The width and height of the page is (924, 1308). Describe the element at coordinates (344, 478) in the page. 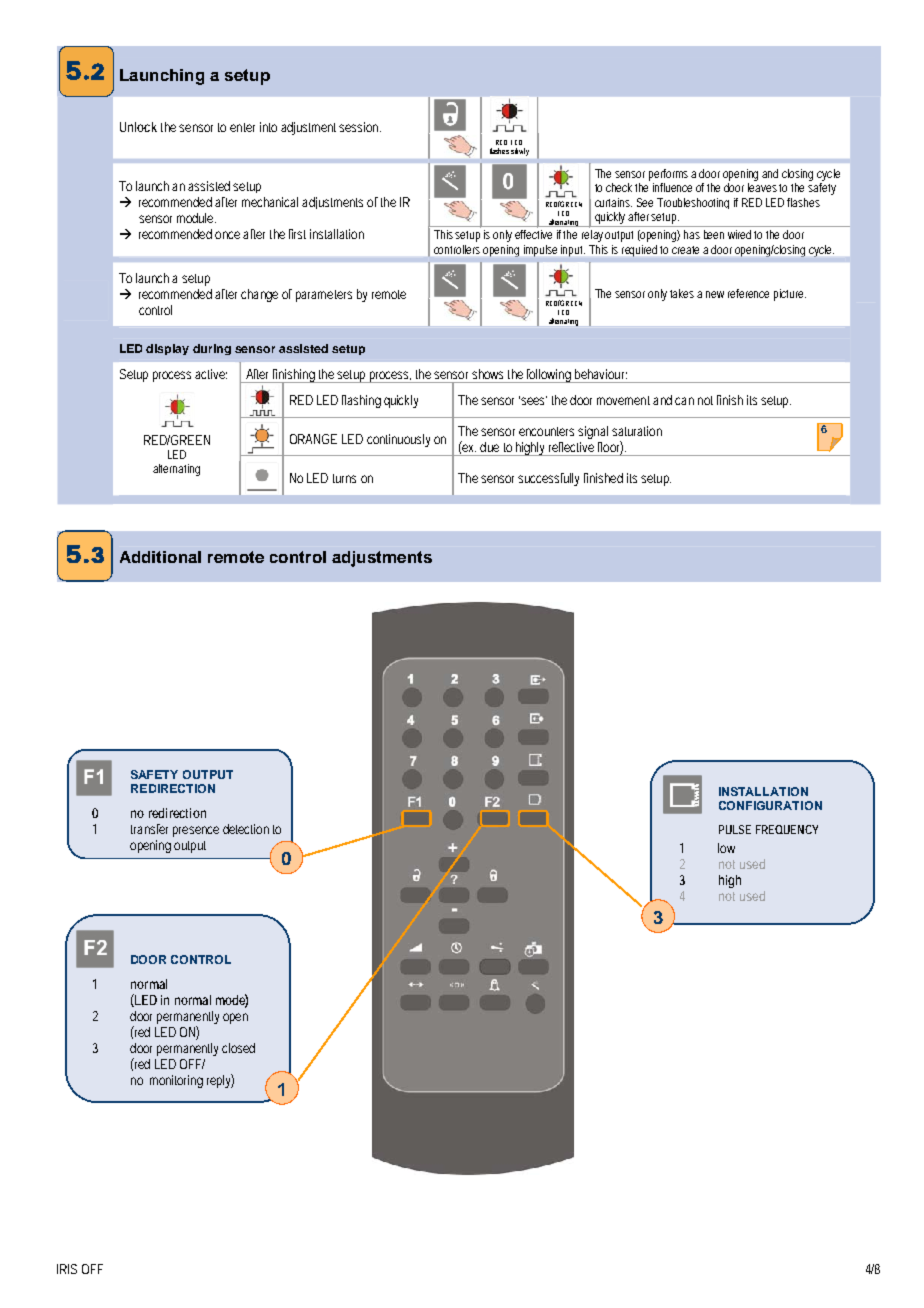

I see `turns` at that location.
